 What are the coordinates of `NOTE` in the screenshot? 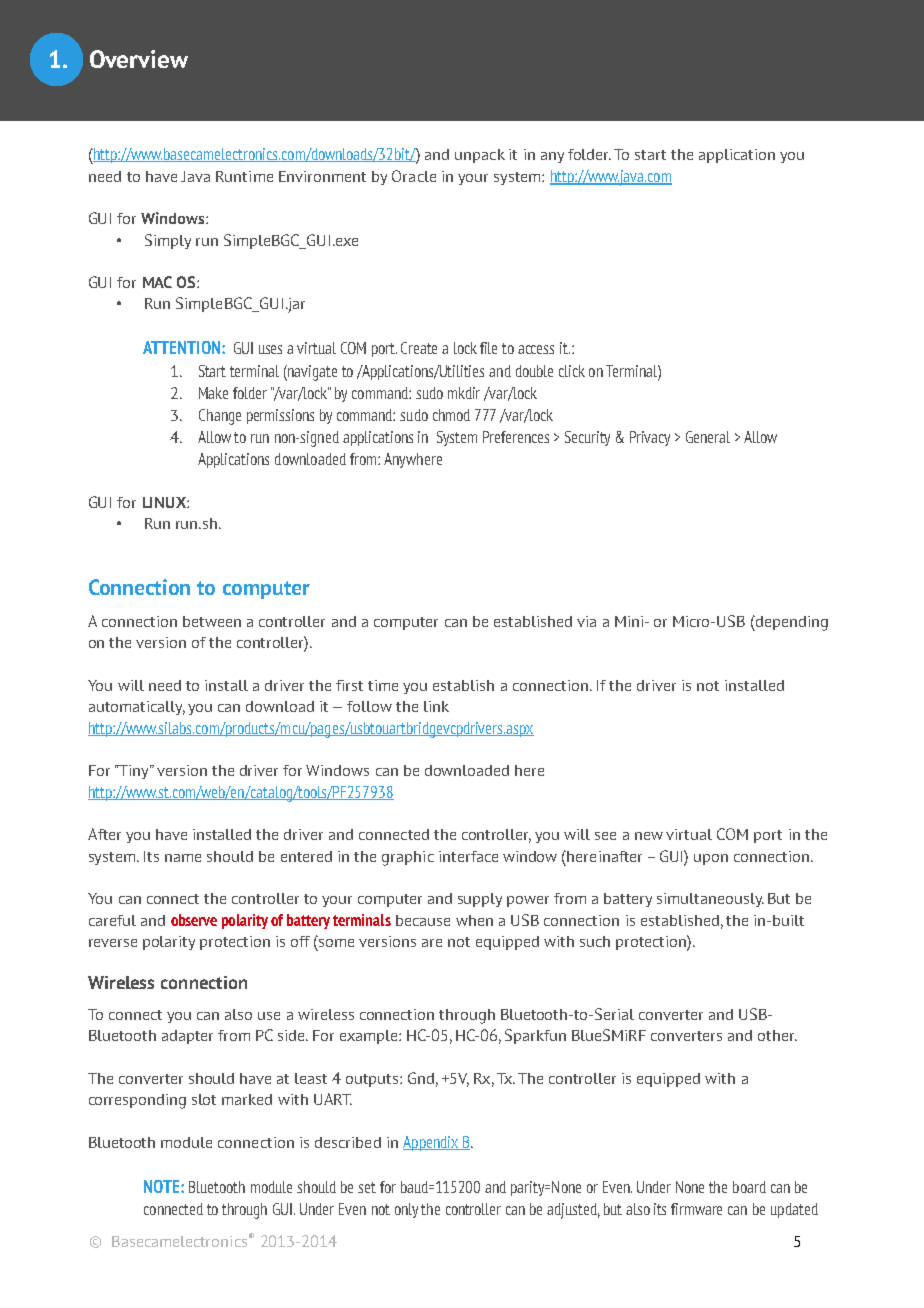 It's located at (163, 1186).
